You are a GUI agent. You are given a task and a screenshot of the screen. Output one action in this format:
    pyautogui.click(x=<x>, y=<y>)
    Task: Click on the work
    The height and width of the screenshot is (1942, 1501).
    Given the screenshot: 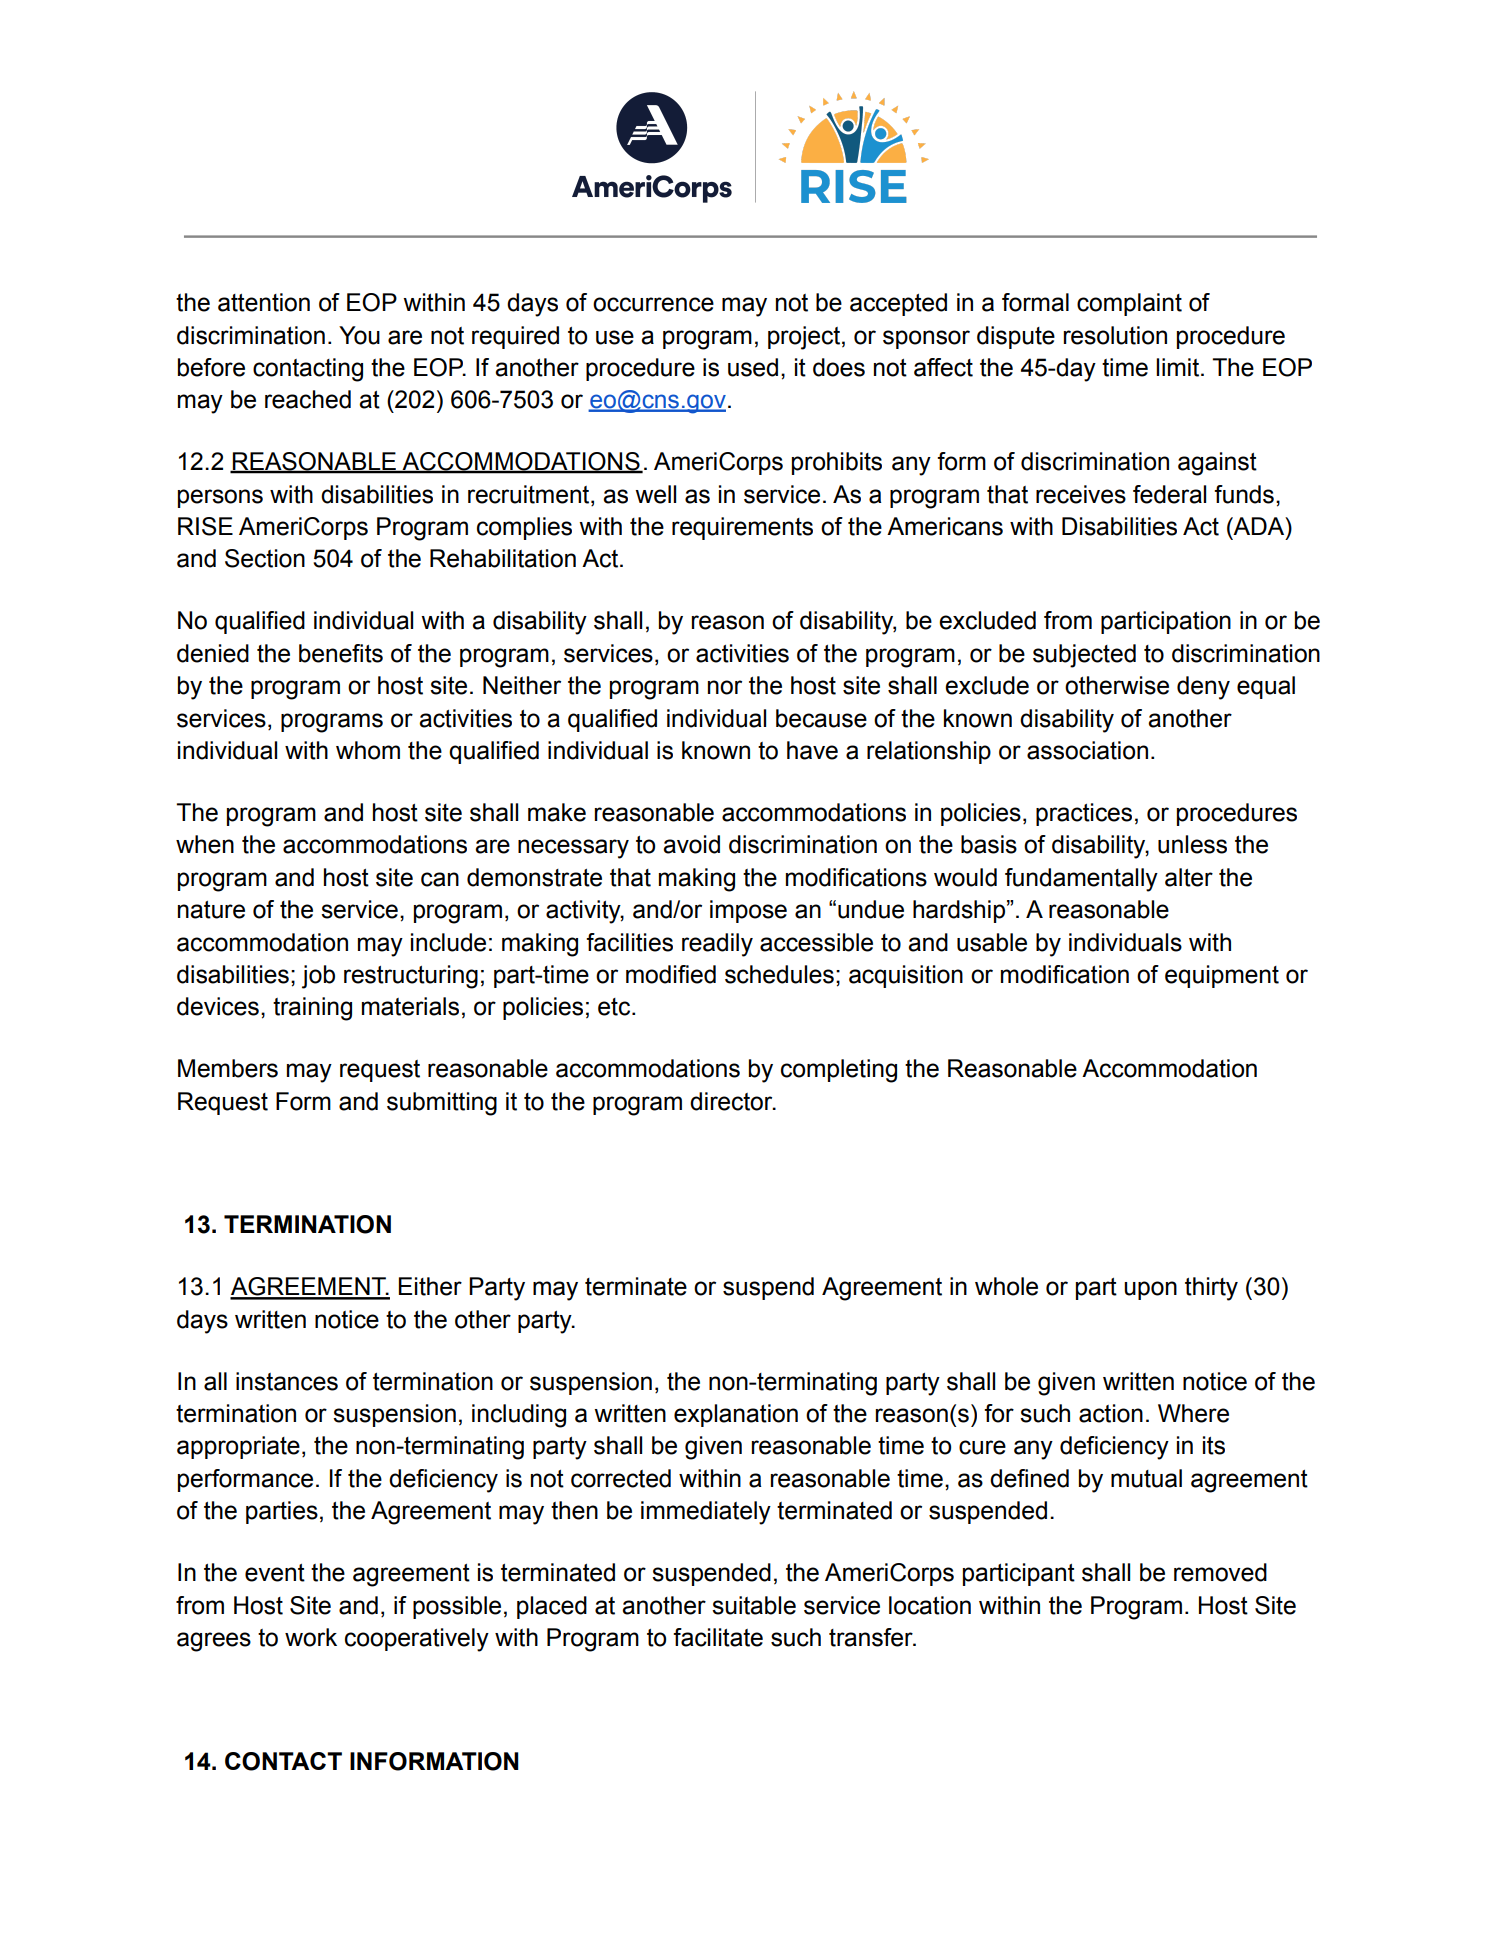 What is the action you would take?
    pyautogui.click(x=311, y=1637)
